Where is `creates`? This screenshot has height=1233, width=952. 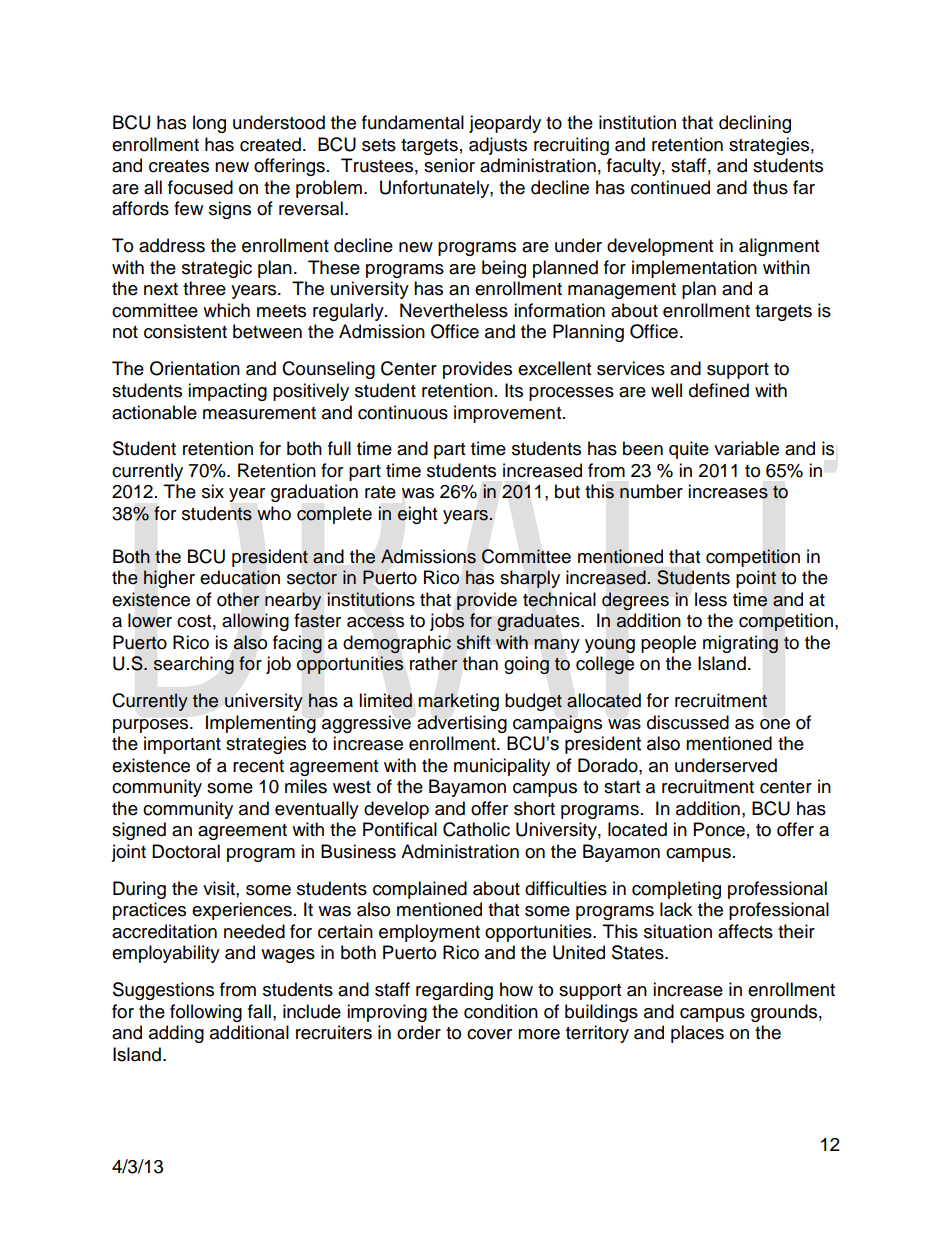
creates is located at coordinates (179, 166).
